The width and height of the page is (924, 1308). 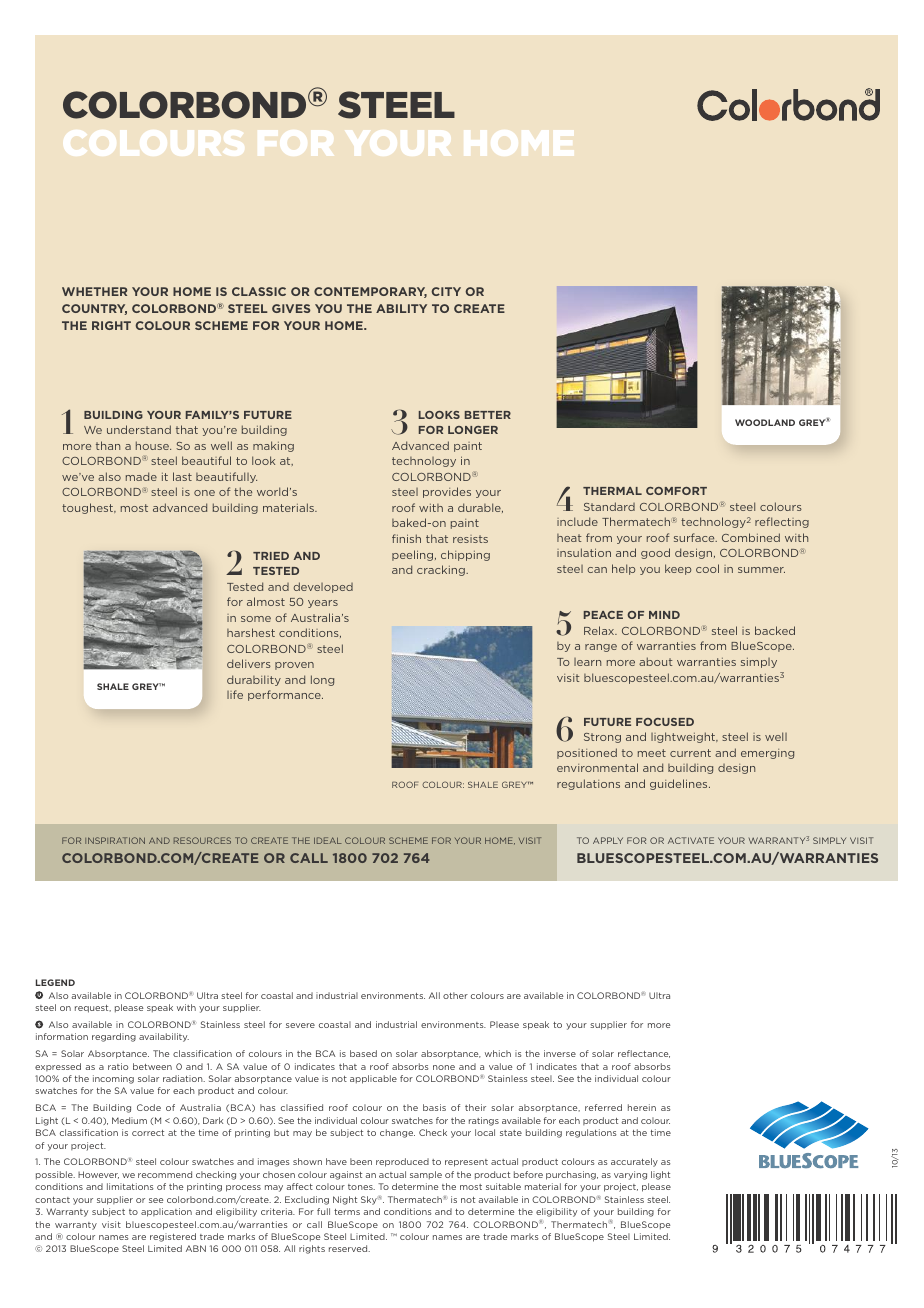 I want to click on LEGEND, so click(x=55, y=982).
